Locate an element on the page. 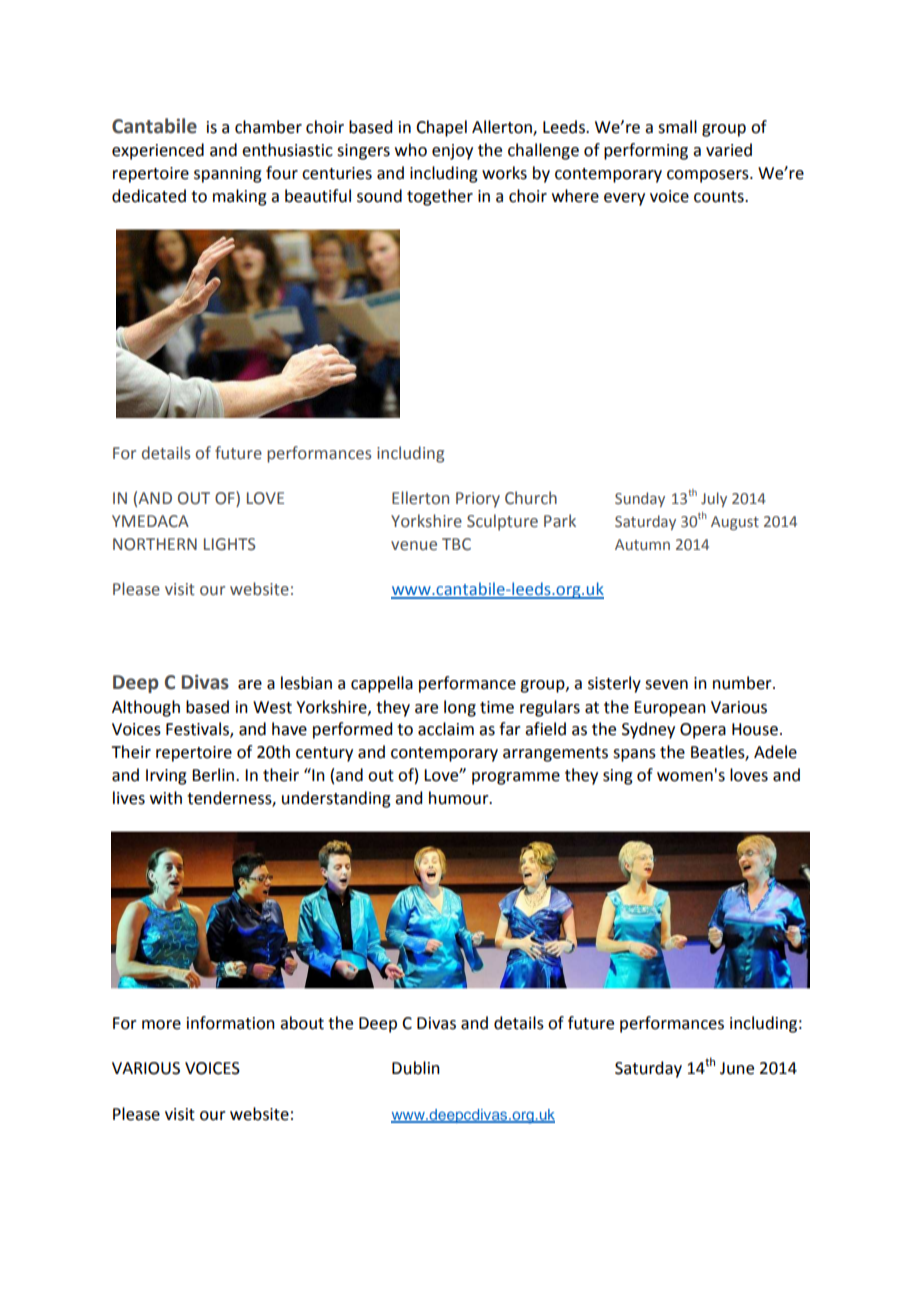 The image size is (924, 1308). acclaim is located at coordinates (446, 729).
